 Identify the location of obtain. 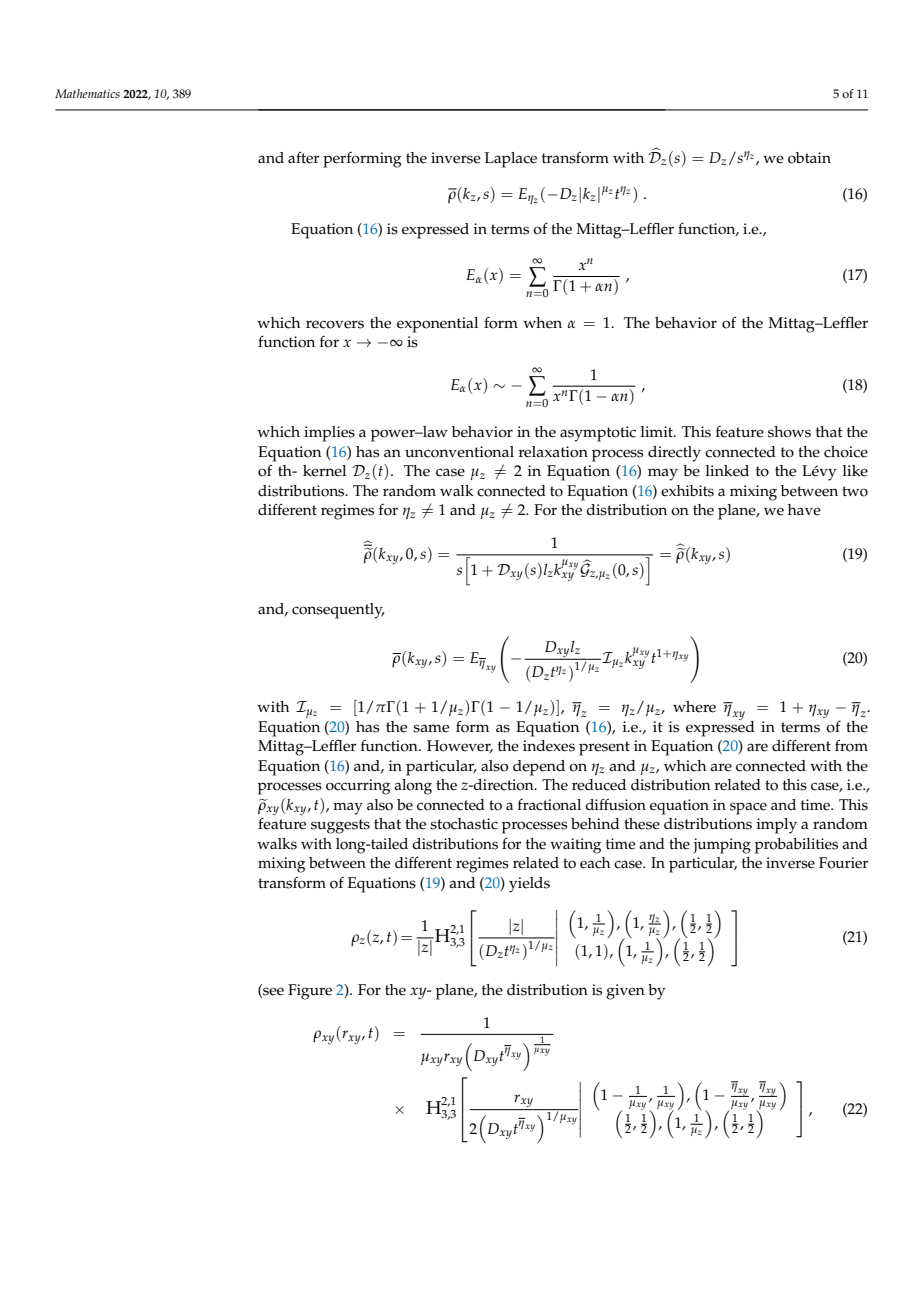
(809, 158).
